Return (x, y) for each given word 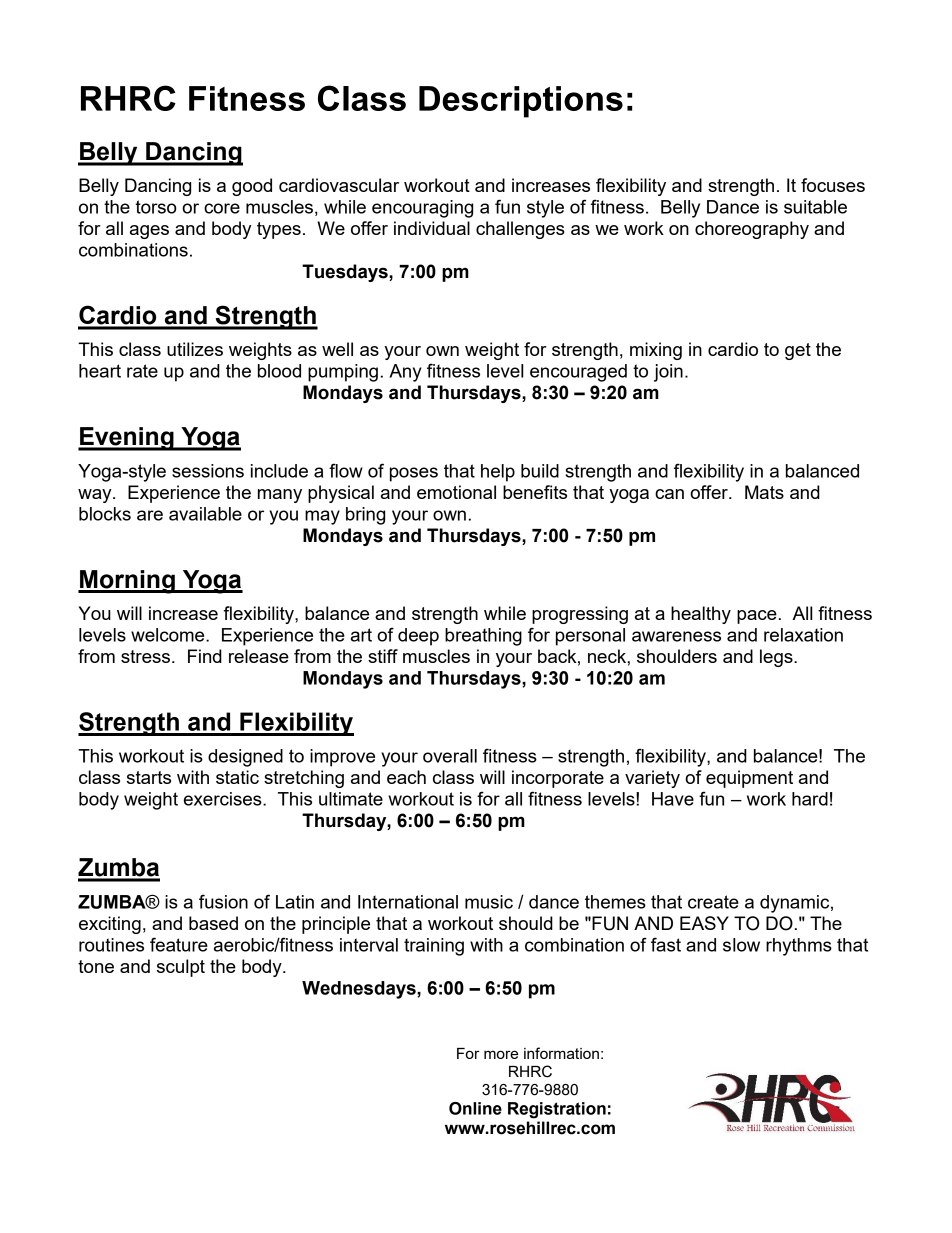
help (498, 473)
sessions (208, 471)
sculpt (181, 968)
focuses (833, 185)
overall (450, 756)
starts (149, 777)
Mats (764, 492)
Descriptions (521, 102)
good (252, 187)
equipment (749, 779)
